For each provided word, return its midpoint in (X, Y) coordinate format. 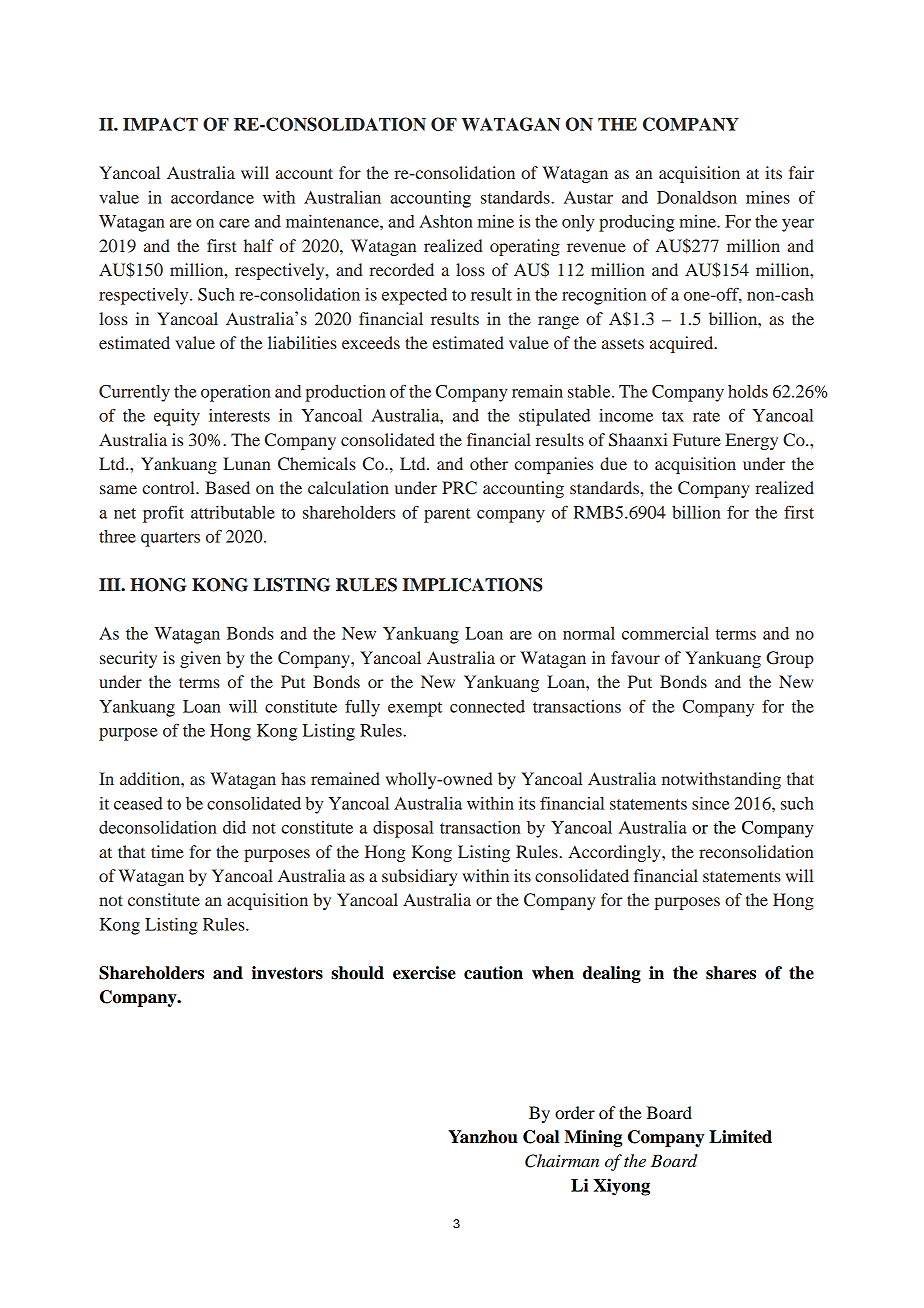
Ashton (446, 221)
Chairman (562, 1161)
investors (287, 973)
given (200, 659)
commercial (665, 633)
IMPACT (160, 124)
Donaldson (697, 197)
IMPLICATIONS (472, 585)
